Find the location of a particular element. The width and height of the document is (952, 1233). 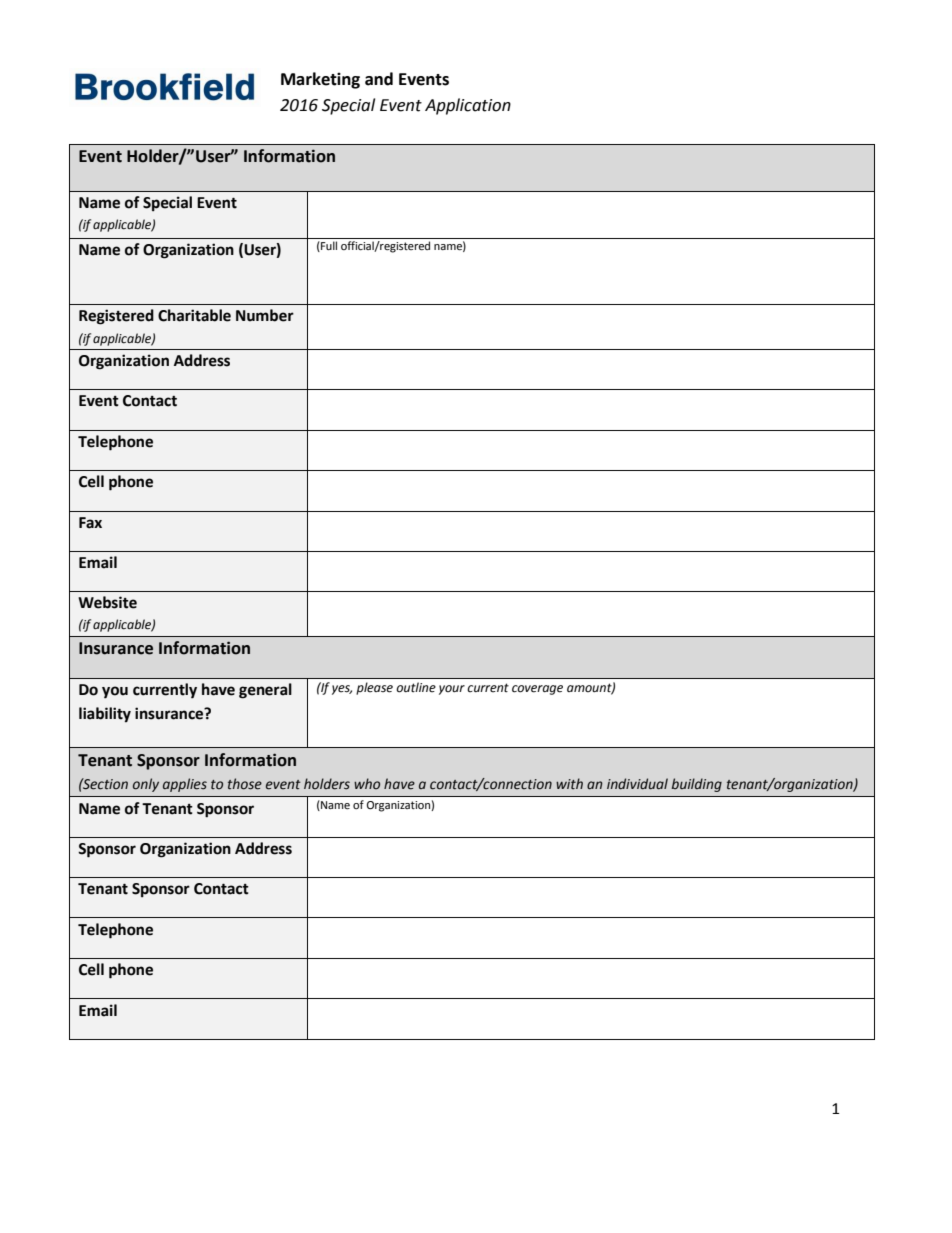

coverage is located at coordinates (537, 690).
